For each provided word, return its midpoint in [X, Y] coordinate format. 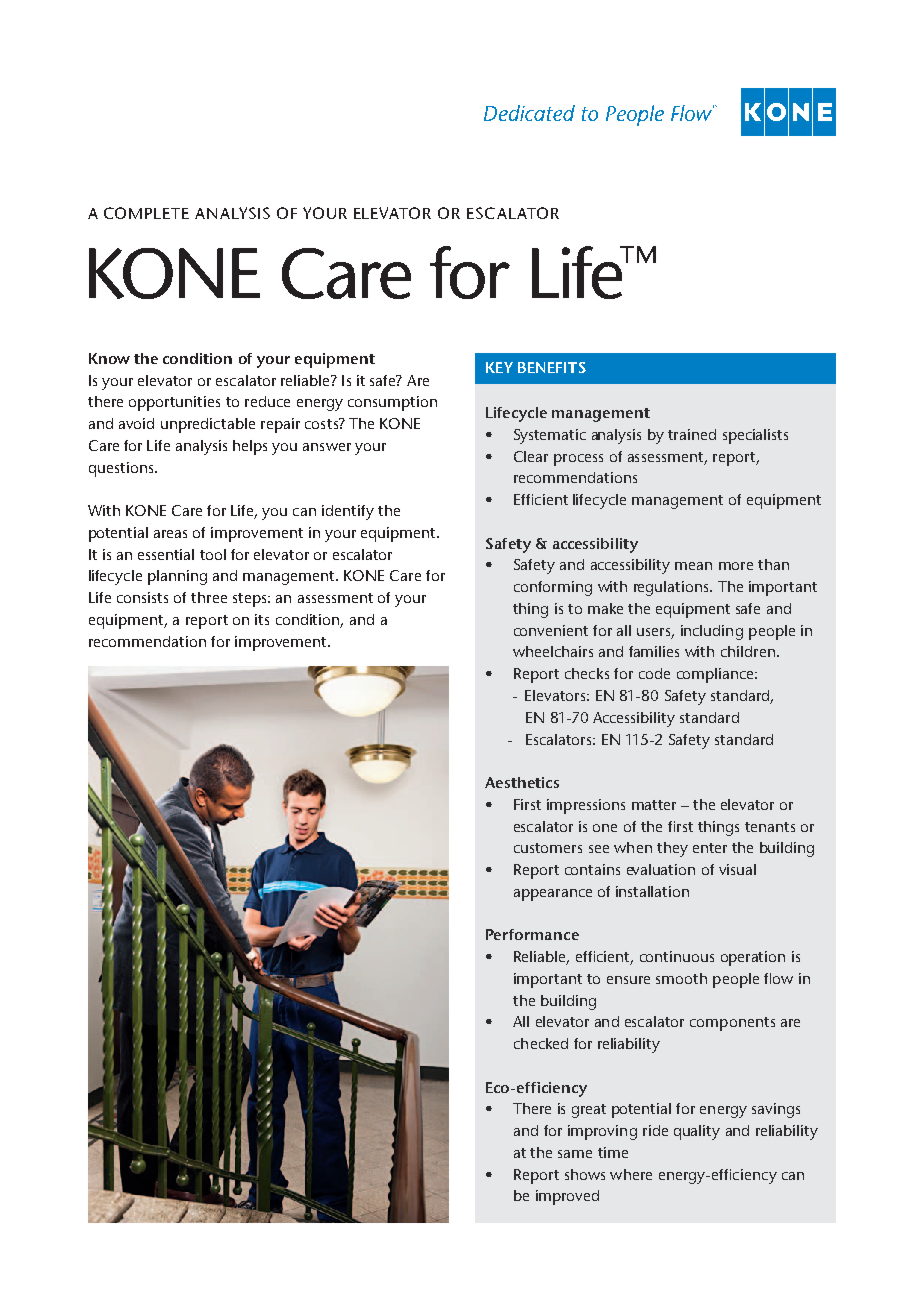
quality [697, 1132]
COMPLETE [146, 213]
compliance [716, 675]
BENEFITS [552, 367]
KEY [499, 367]
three [209, 597]
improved [567, 1197]
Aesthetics [522, 782]
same [575, 1154]
